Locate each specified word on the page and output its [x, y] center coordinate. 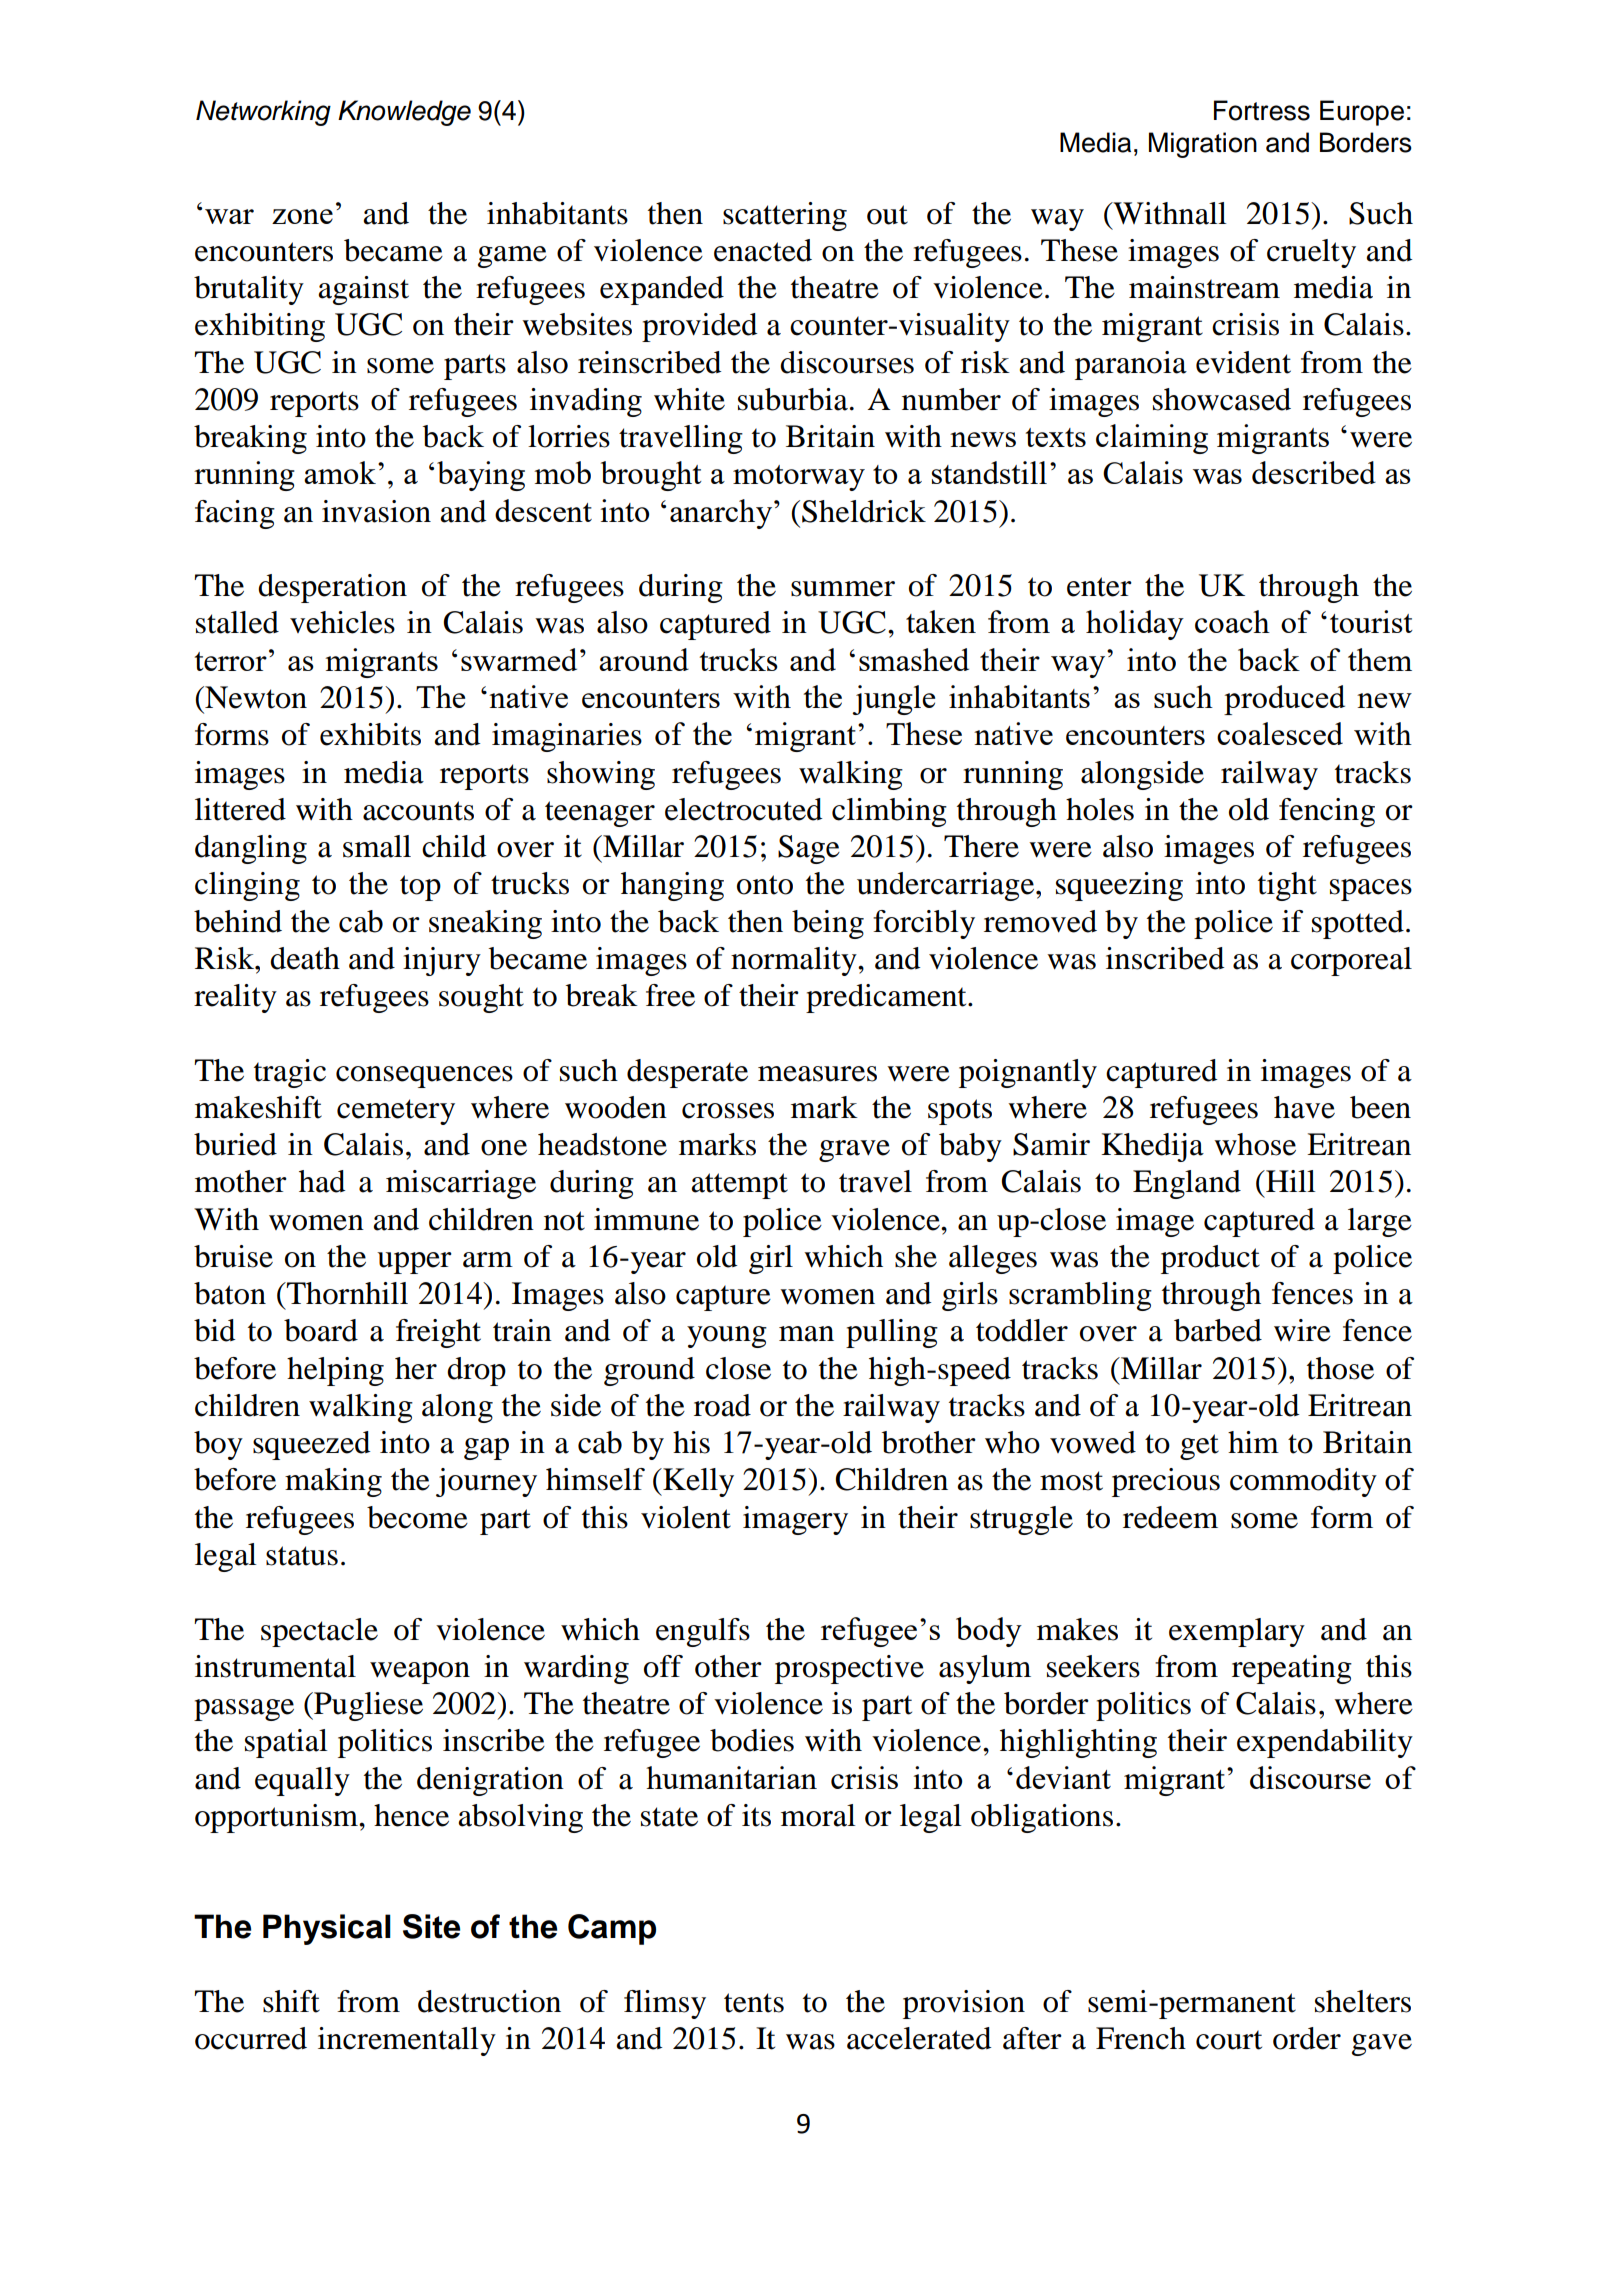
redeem [1170, 1517]
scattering [785, 216]
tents [754, 2003]
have [1304, 1107]
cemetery [396, 1112]
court [1229, 2040]
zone [302, 216]
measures [817, 1074]
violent [686, 1517]
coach [1232, 621]
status [302, 1556]
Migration [1203, 145]
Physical [327, 1929]
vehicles [342, 622]
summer [843, 589]
